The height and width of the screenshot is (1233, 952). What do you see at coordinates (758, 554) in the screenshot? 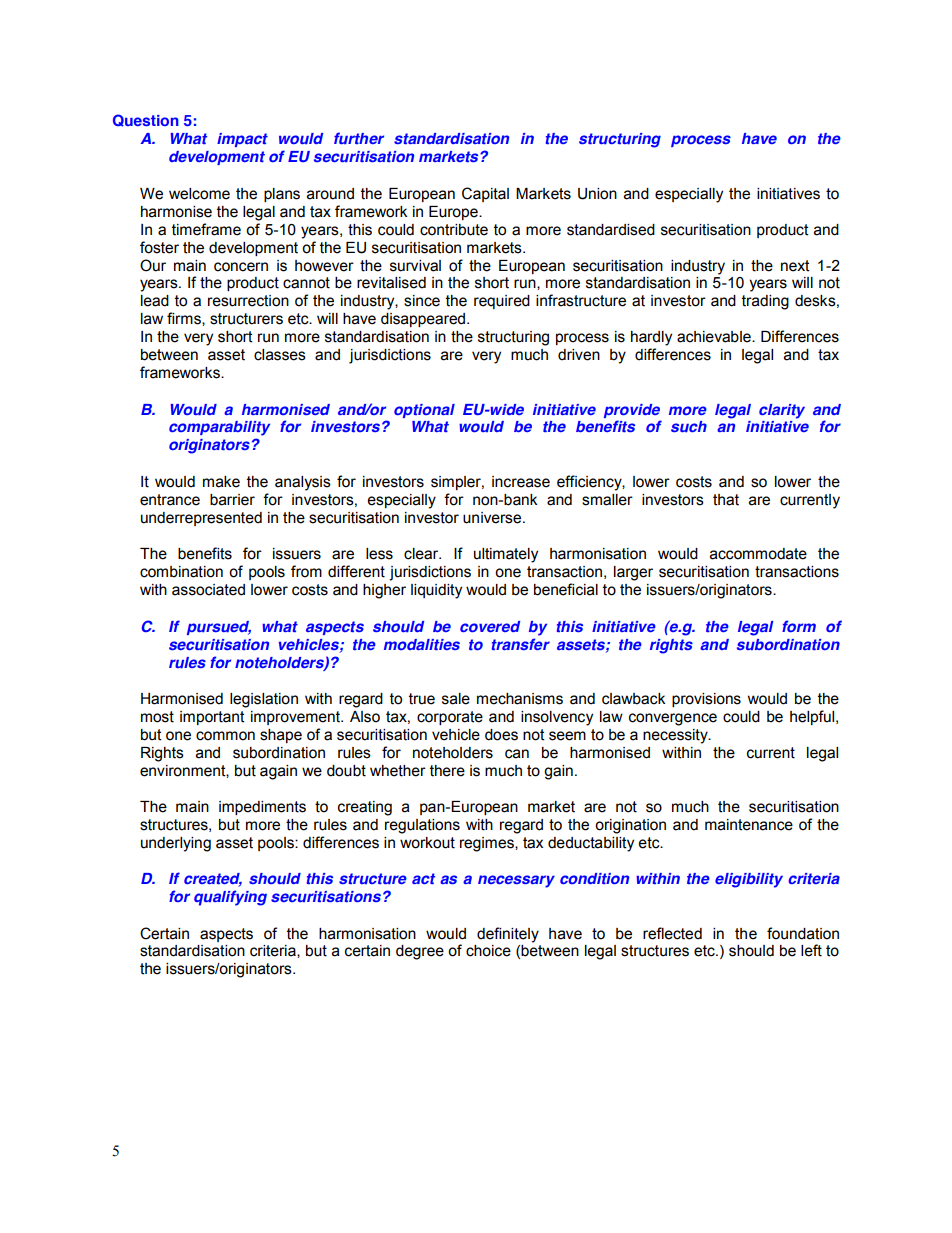
I see `accommodate` at bounding box center [758, 554].
